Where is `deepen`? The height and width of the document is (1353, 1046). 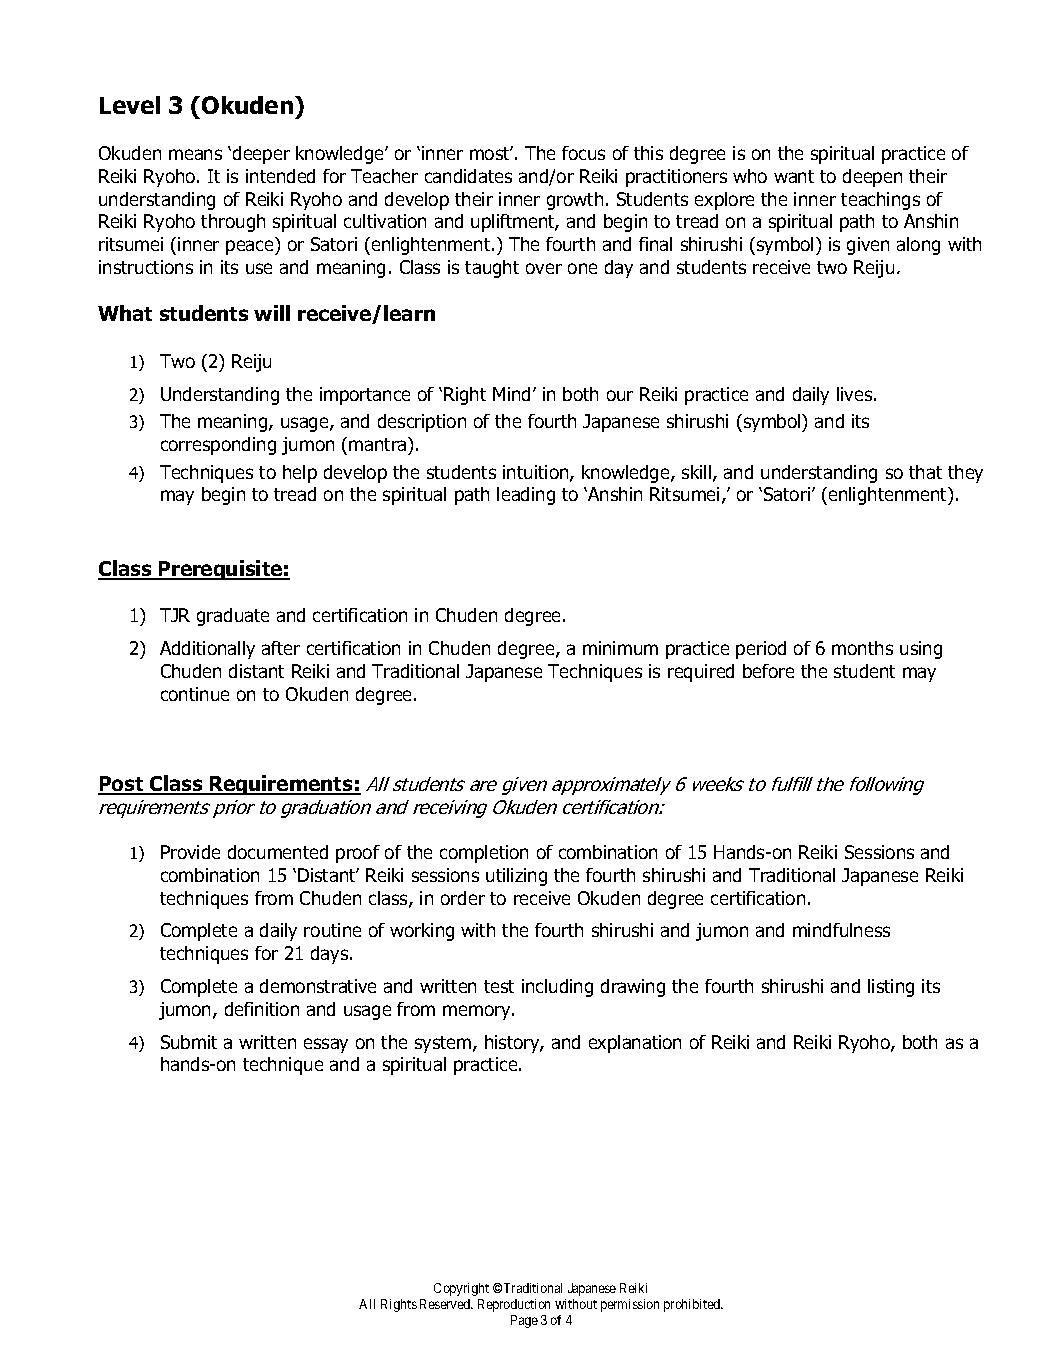
deepen is located at coordinates (872, 178).
